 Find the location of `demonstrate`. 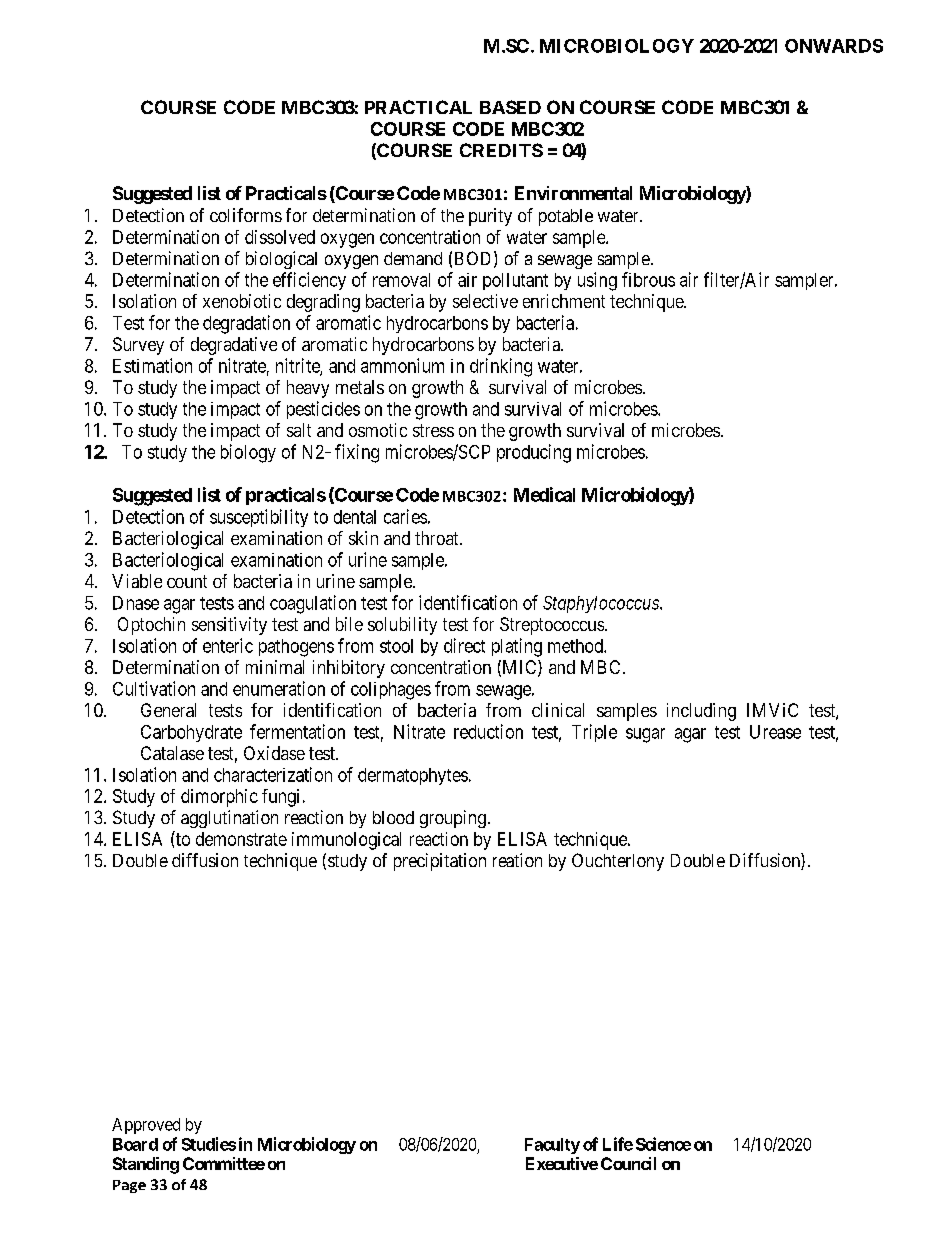

demonstrate is located at coordinates (241, 839).
